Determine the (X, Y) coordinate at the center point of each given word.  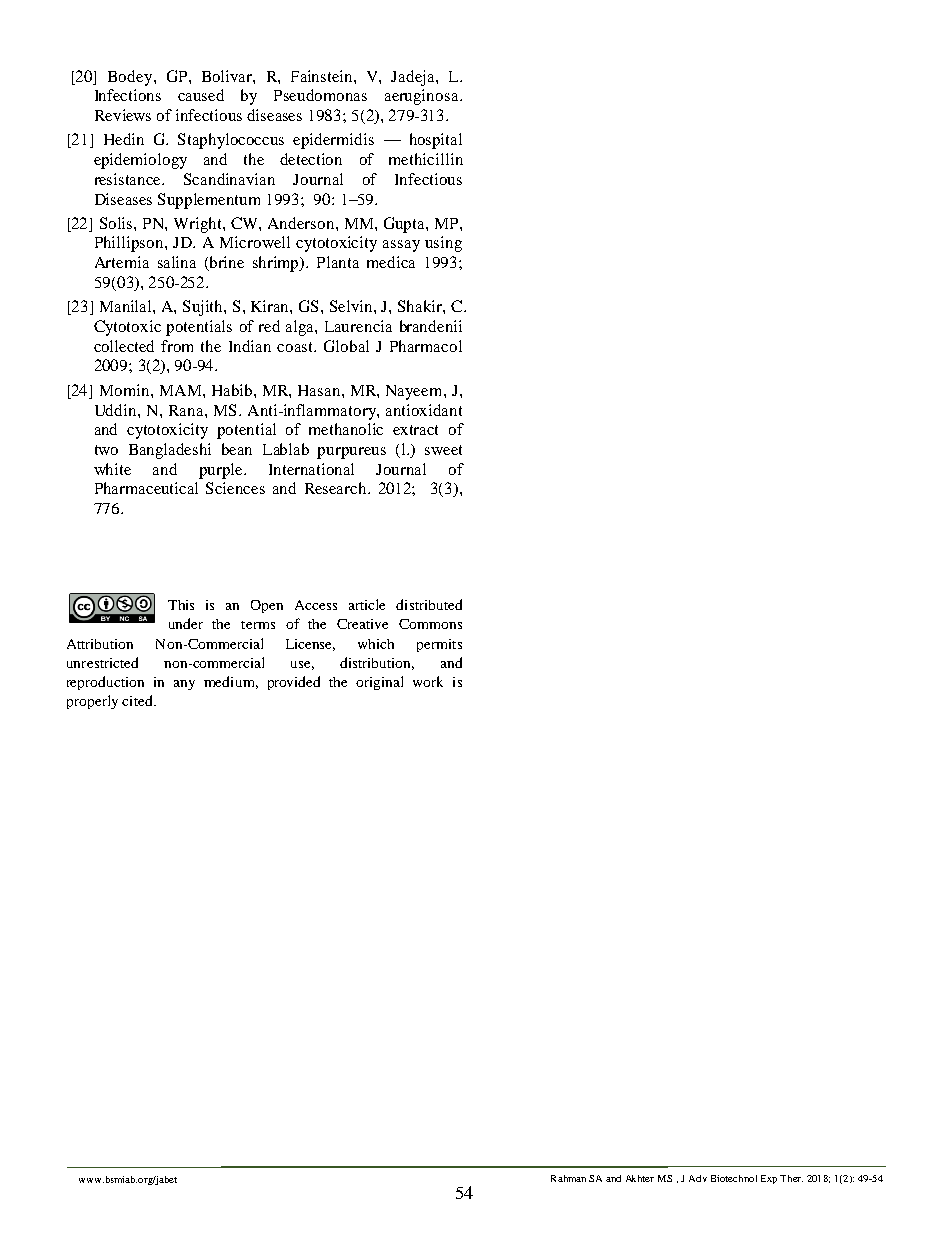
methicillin (426, 159)
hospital (436, 141)
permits (439, 645)
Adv (698, 1178)
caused (201, 95)
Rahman (568, 1178)
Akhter (640, 1178)
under (186, 623)
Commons (430, 624)
